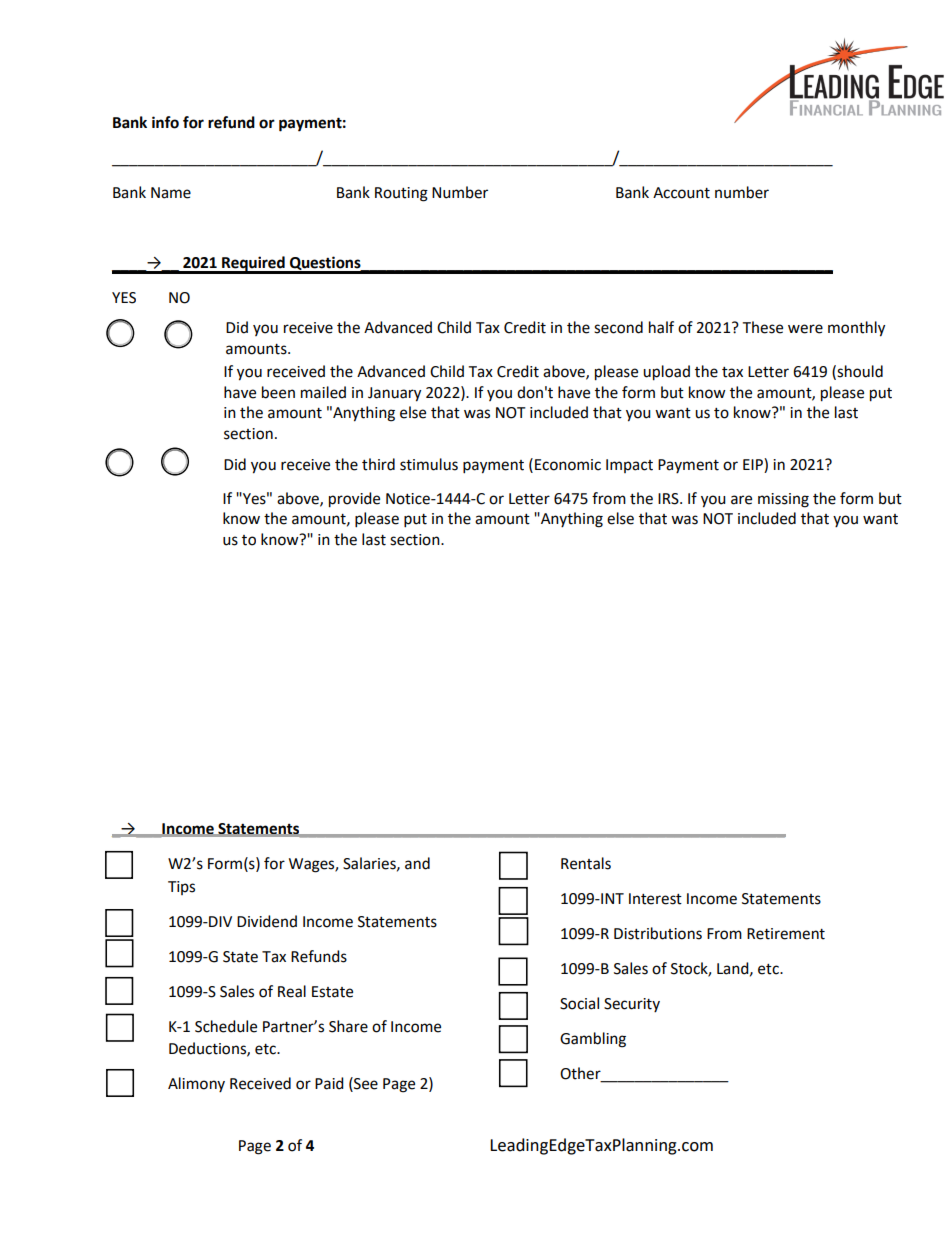 This document has width=952, height=1233. I want to click on been, so click(278, 392).
